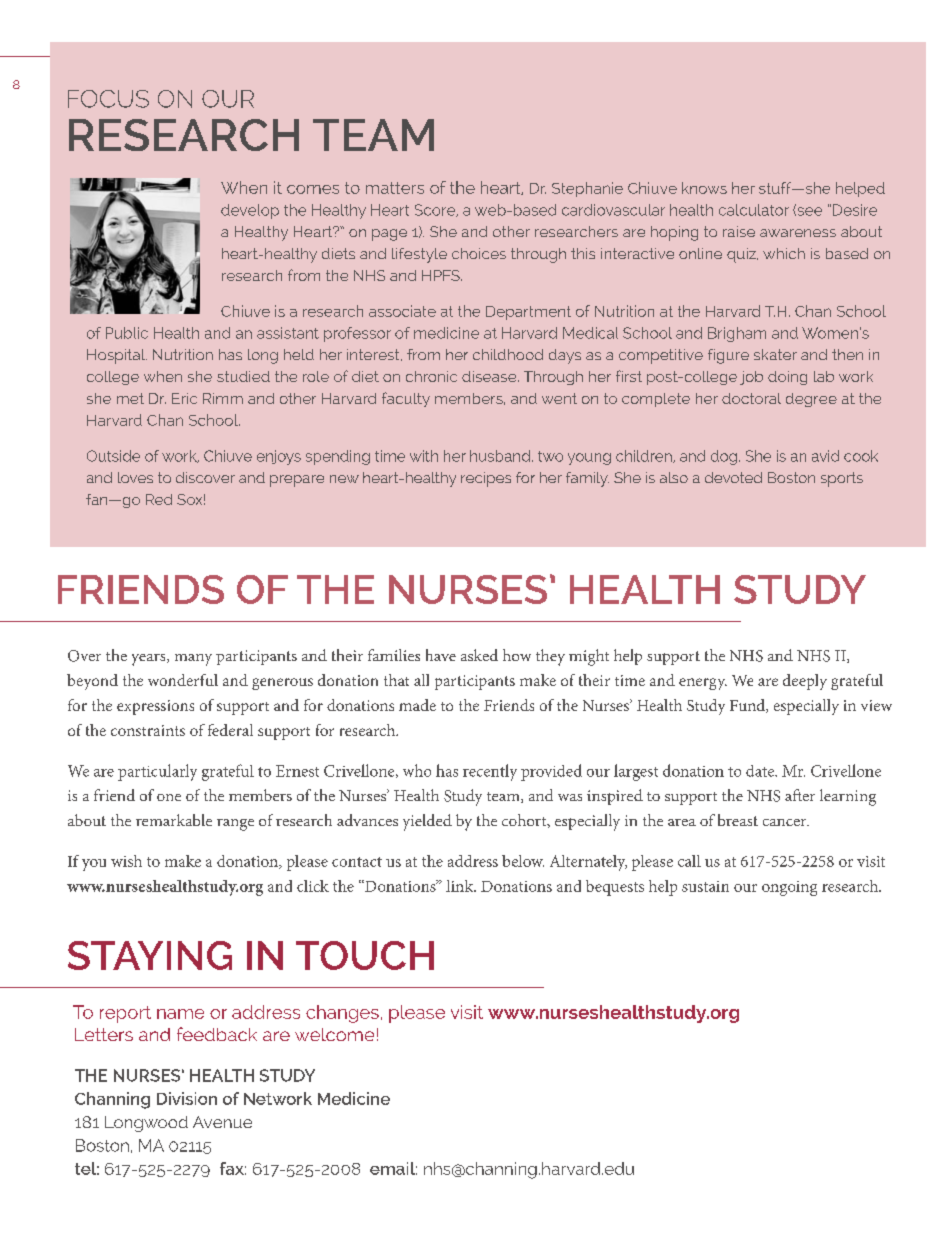  I want to click on knows, so click(704, 188).
